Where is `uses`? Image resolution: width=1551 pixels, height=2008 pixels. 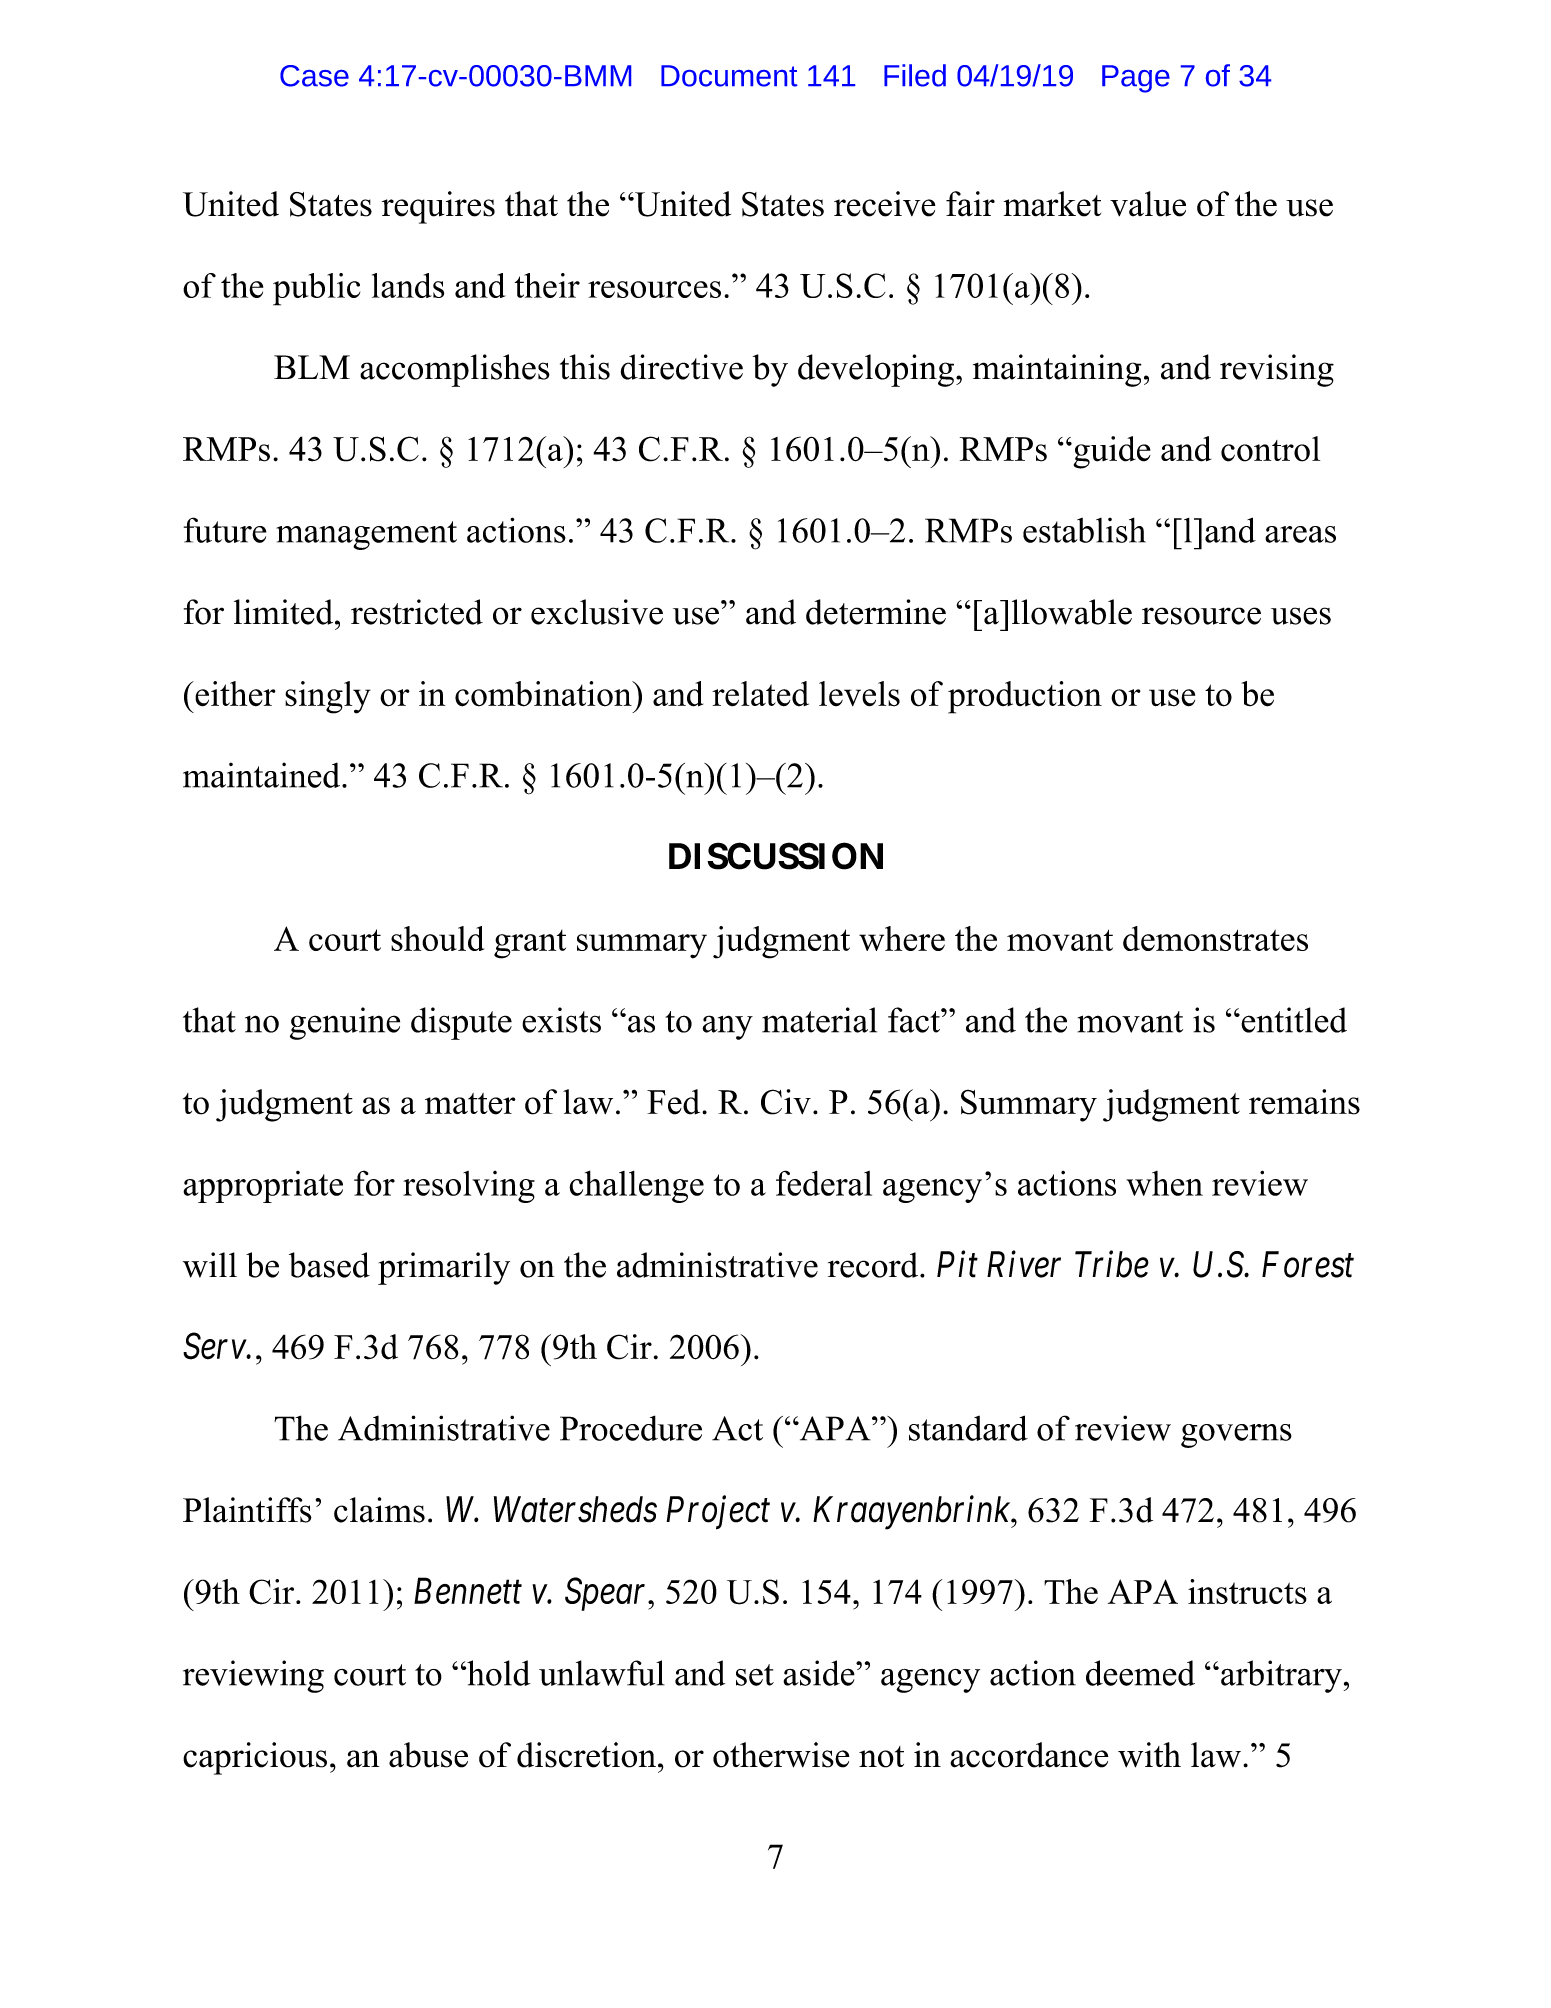
uses is located at coordinates (1301, 616).
